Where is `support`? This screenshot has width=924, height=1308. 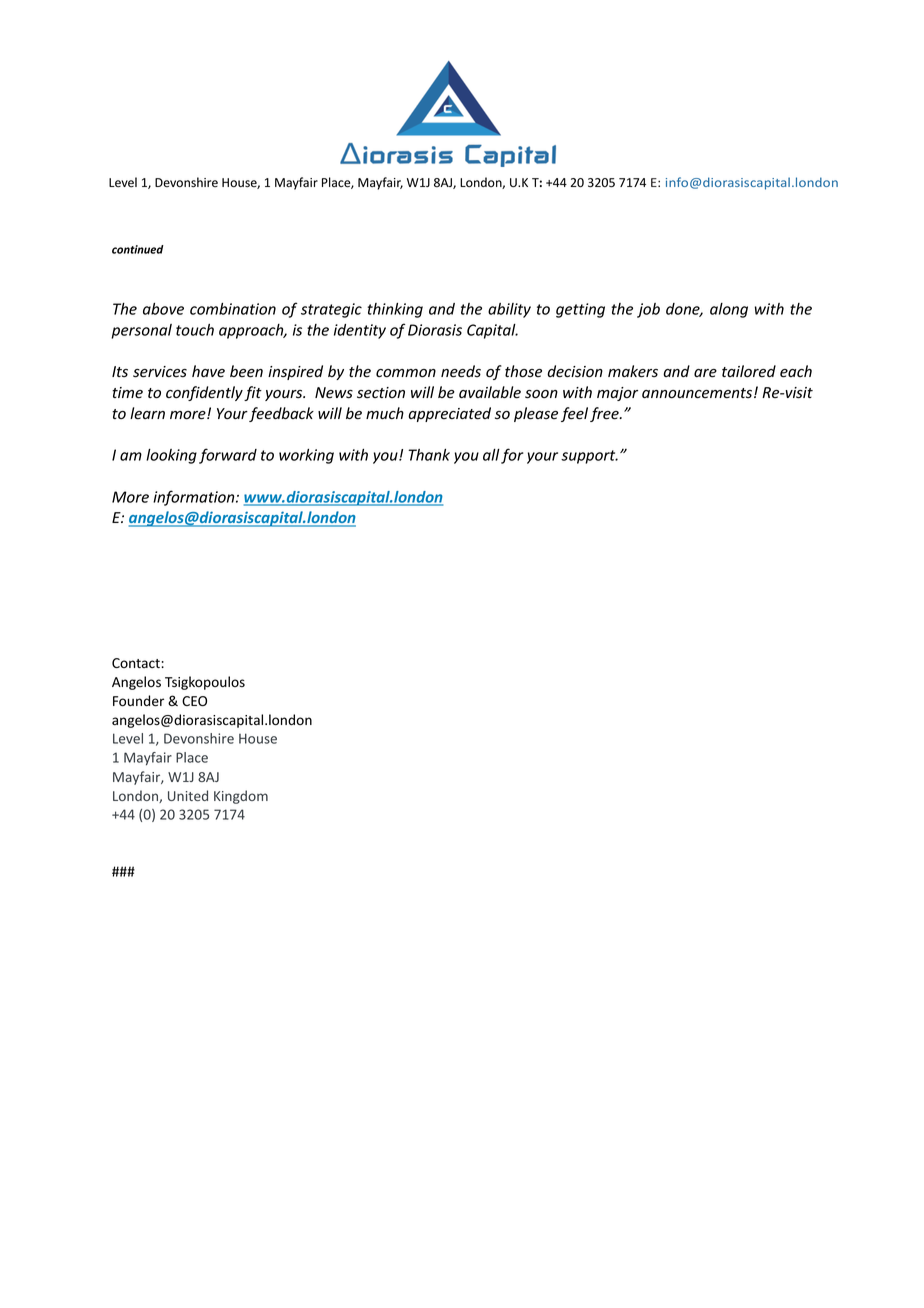
support is located at coordinates (589, 457).
